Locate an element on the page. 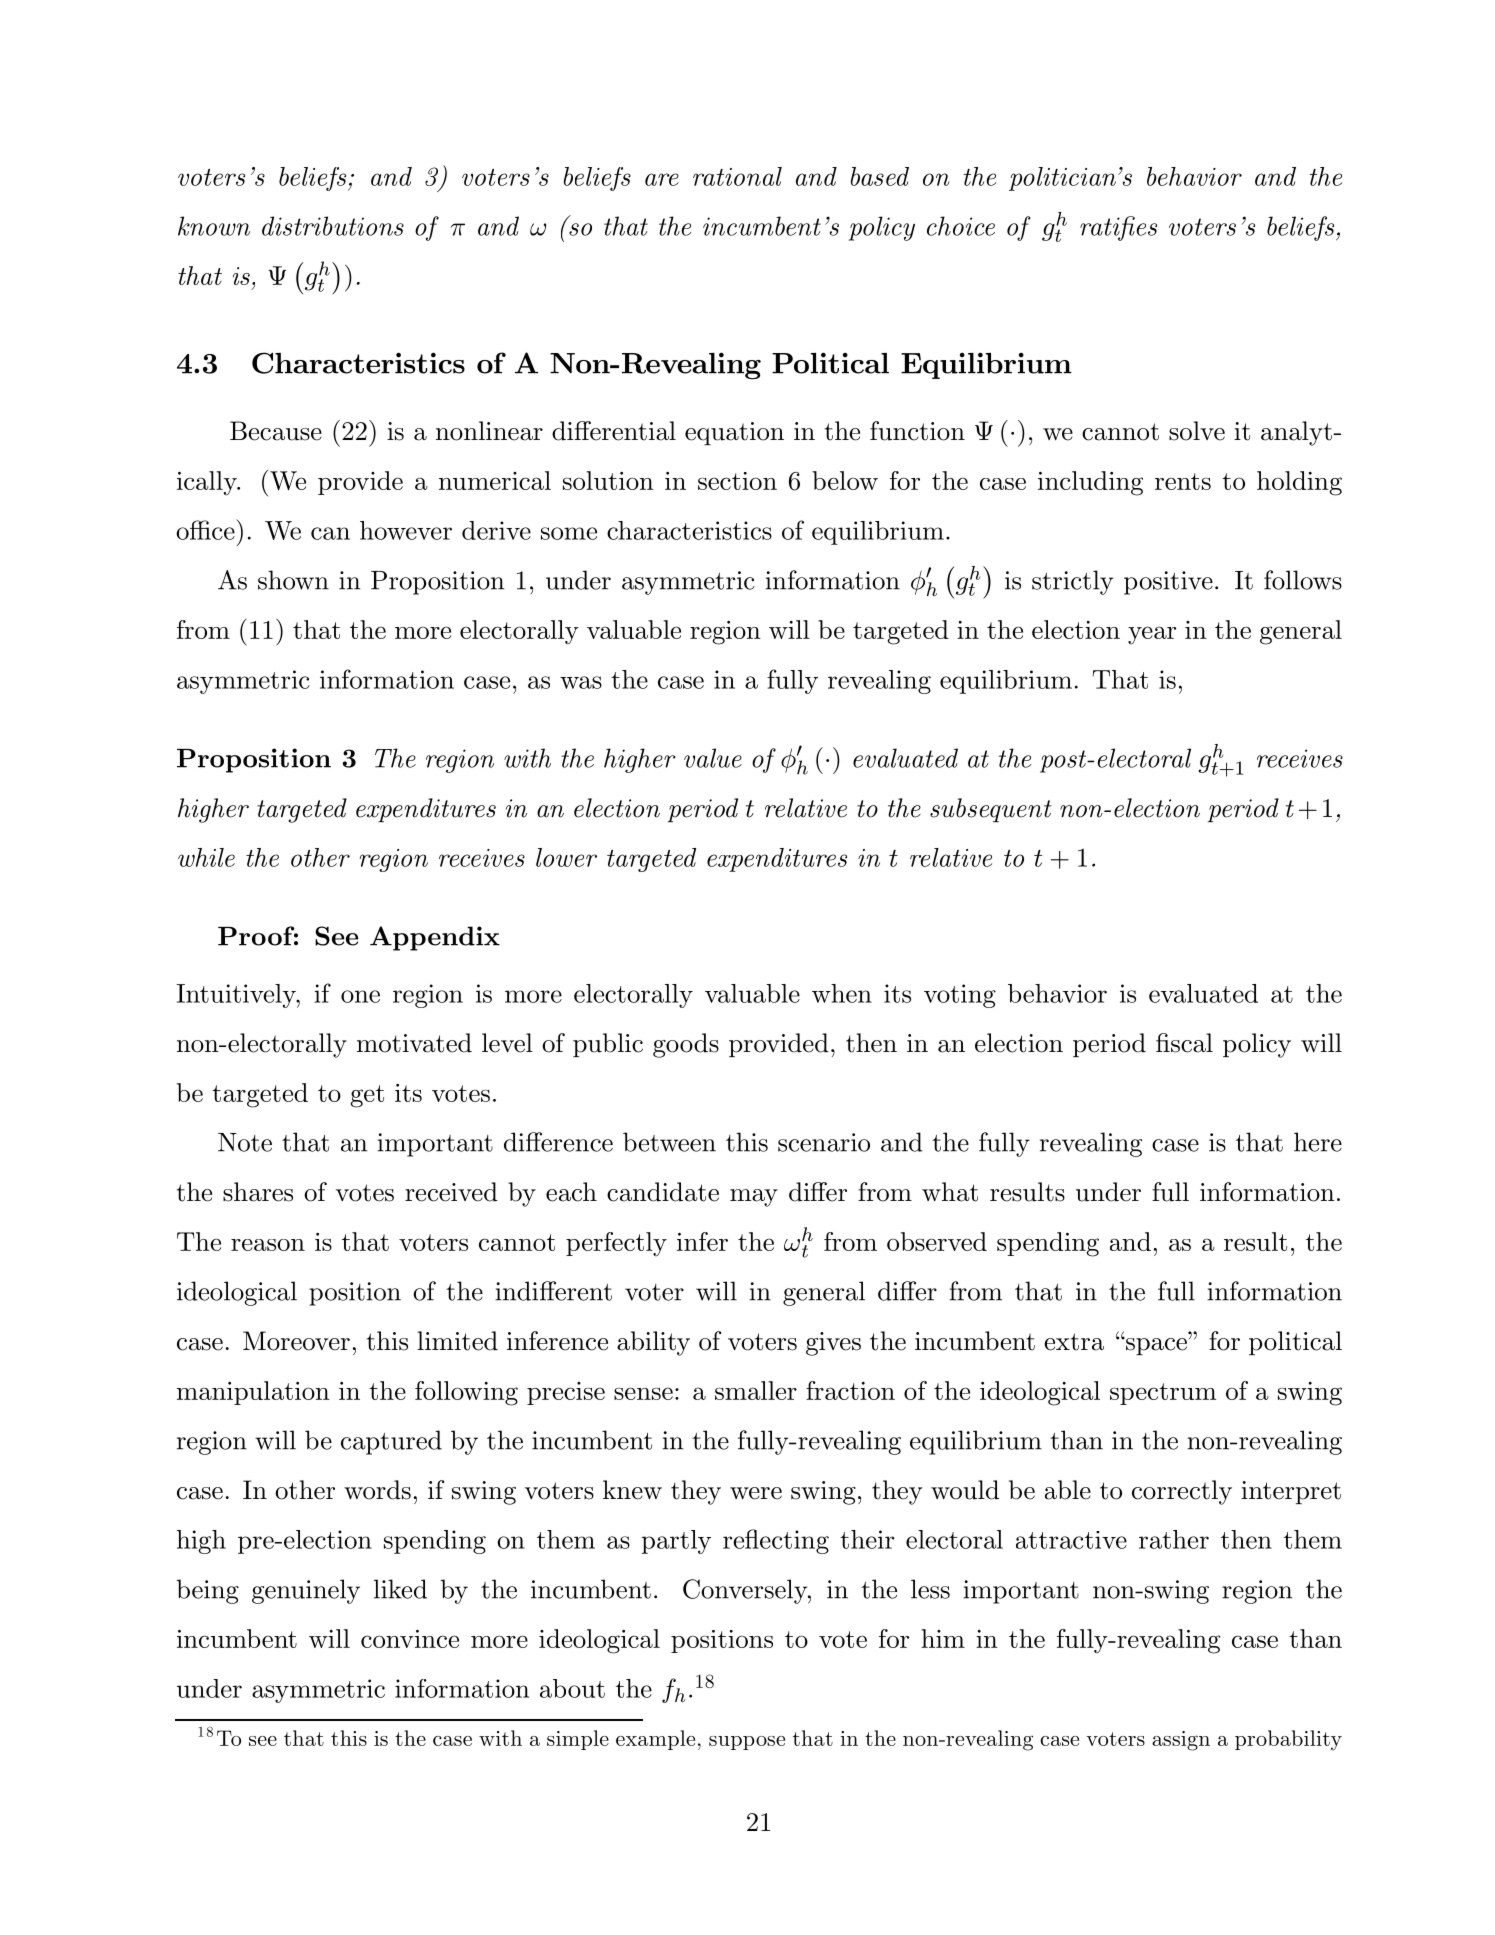 Image resolution: width=1495 pixels, height=1935 pixels. suppose is located at coordinates (747, 1743).
